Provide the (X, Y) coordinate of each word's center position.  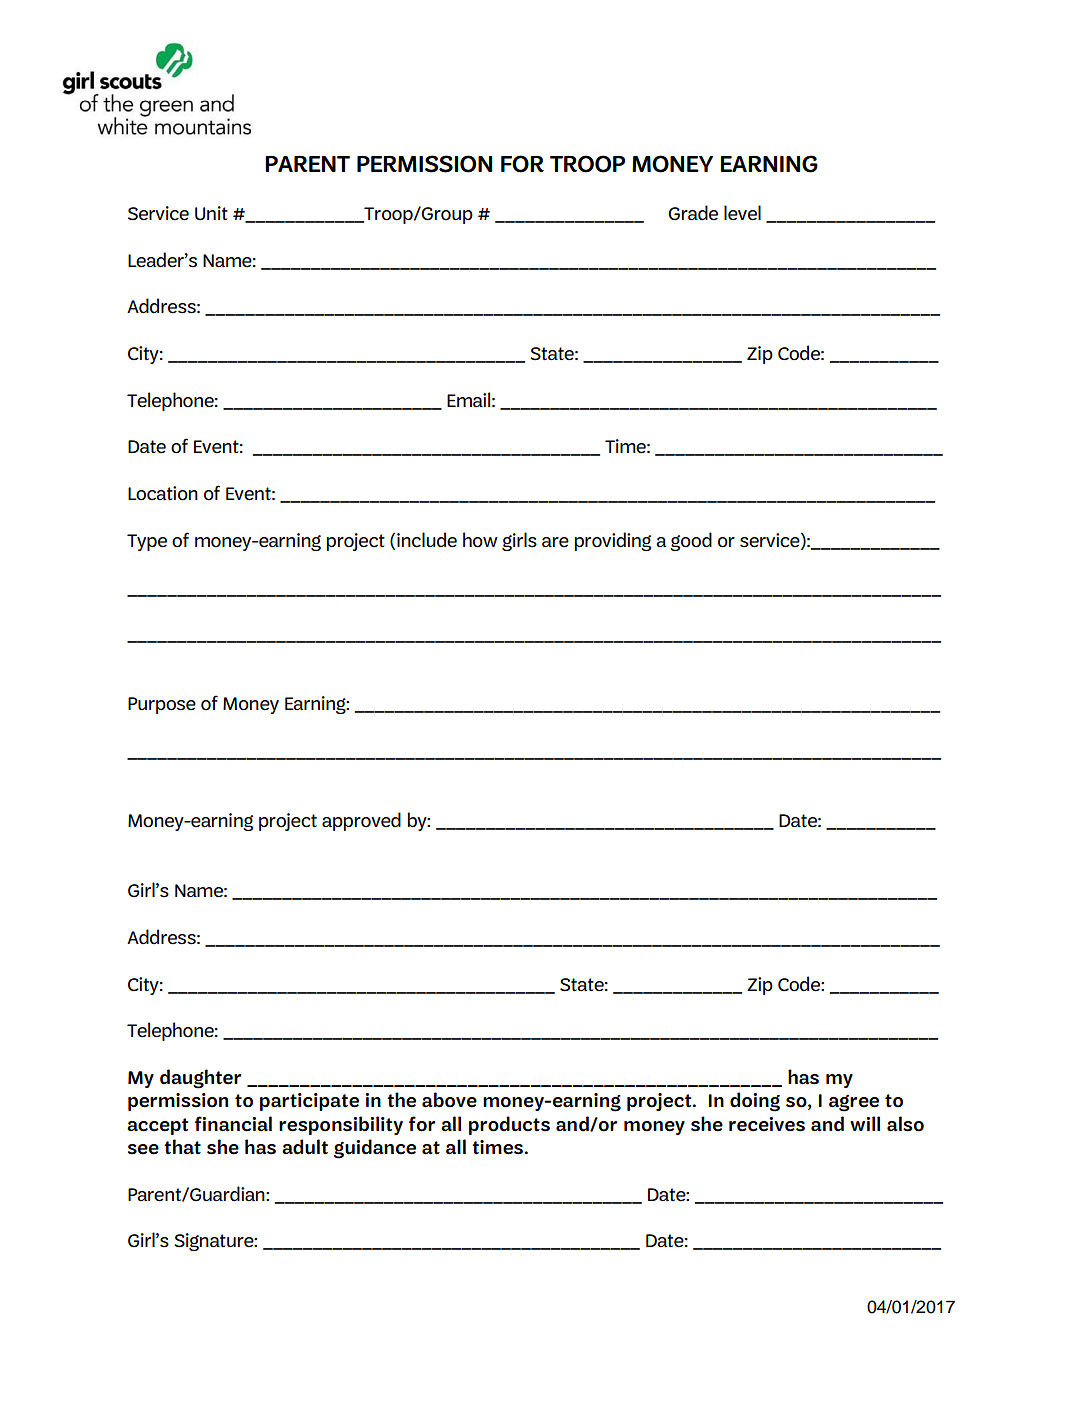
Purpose (162, 705)
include (427, 540)
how (480, 540)
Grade (693, 213)
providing (612, 541)
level (742, 213)
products (509, 1125)
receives (767, 1124)
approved (361, 821)
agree (854, 1103)
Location (163, 493)
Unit (211, 213)
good (691, 541)
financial (233, 1124)
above (449, 1100)
